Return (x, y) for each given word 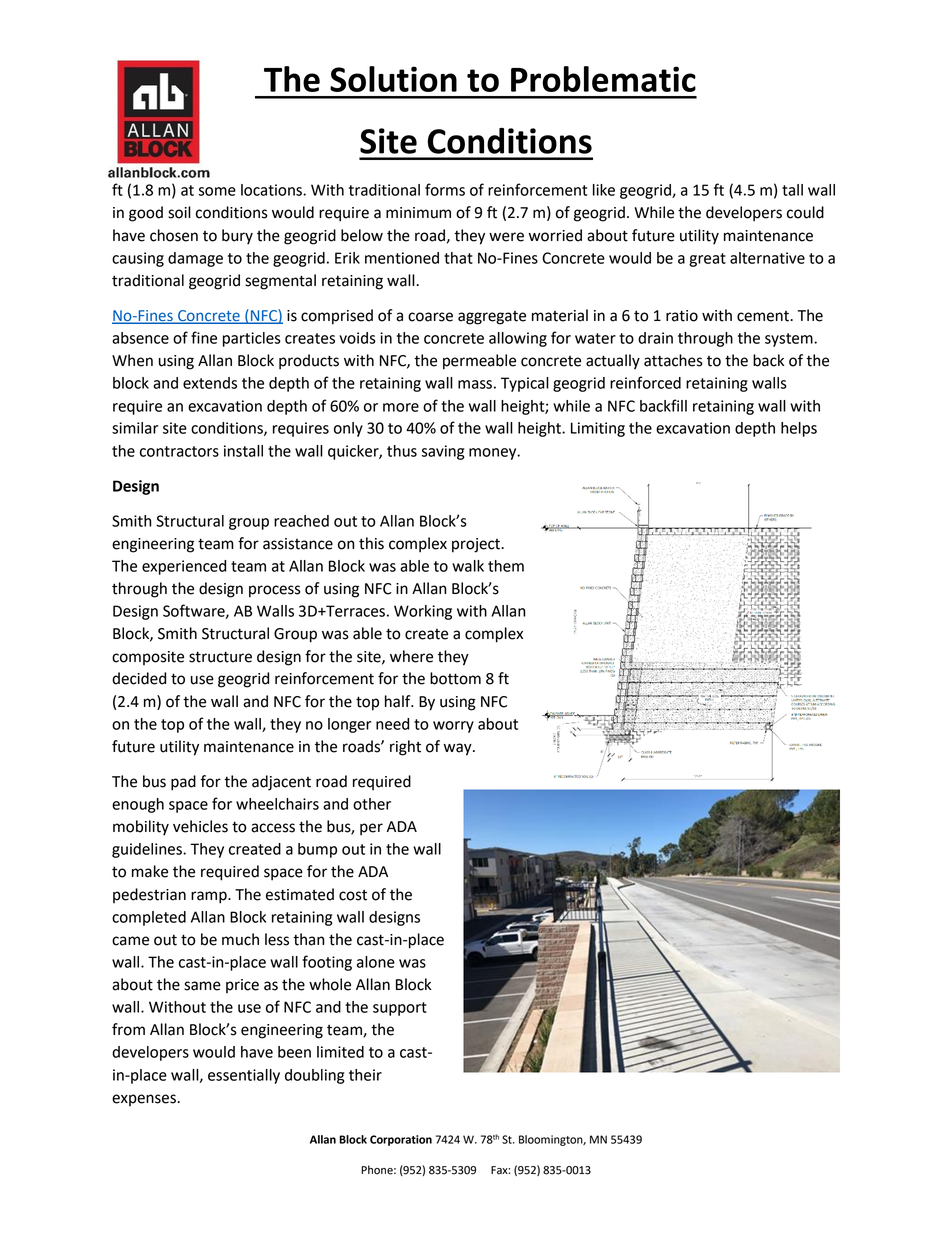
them (506, 566)
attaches (673, 360)
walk (468, 566)
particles (252, 339)
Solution (393, 79)
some (217, 191)
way (459, 749)
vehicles (200, 826)
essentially (244, 1076)
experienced (184, 567)
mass (475, 384)
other (372, 804)
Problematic (603, 79)
